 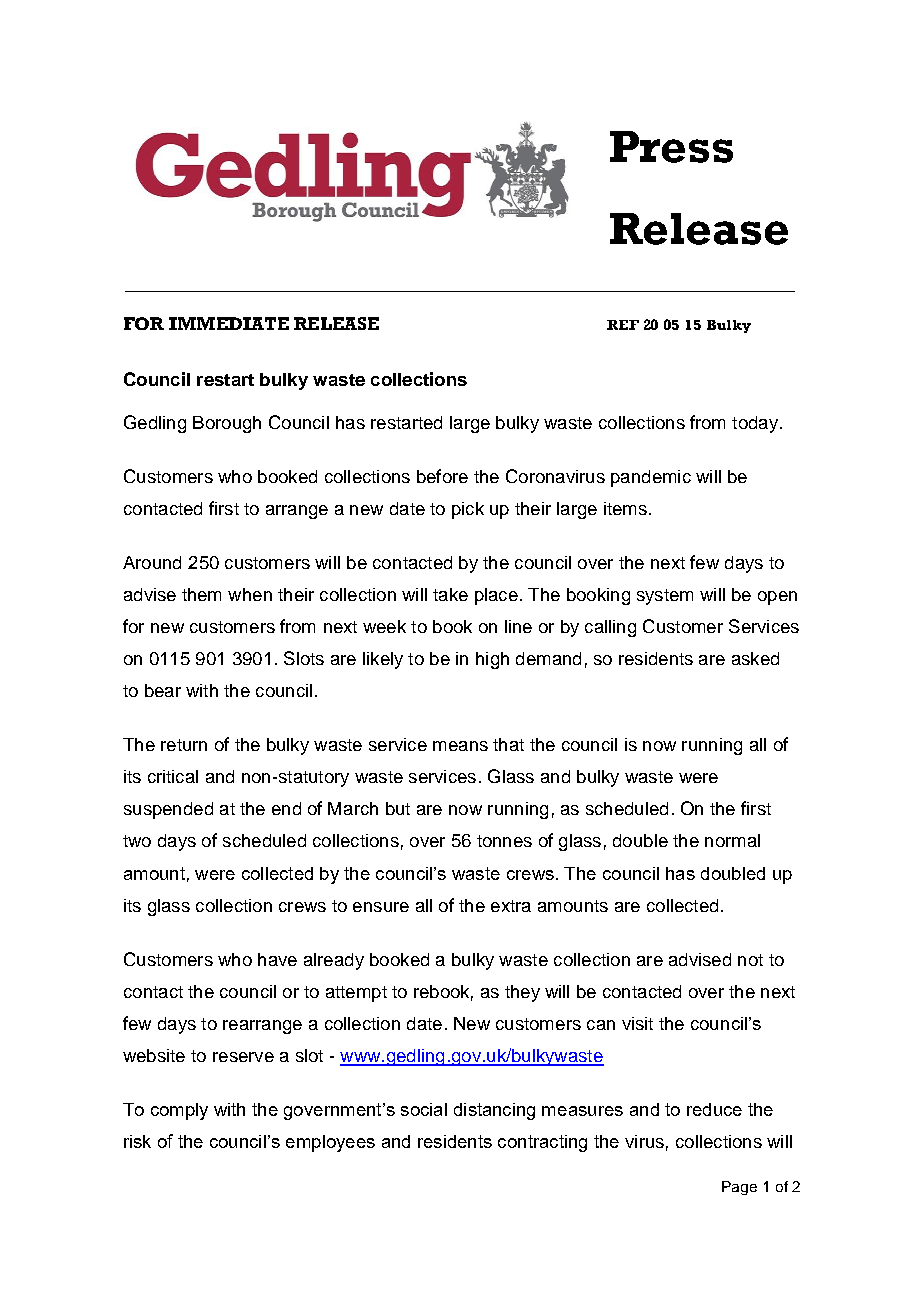 I want to click on bear, so click(x=163, y=690).
